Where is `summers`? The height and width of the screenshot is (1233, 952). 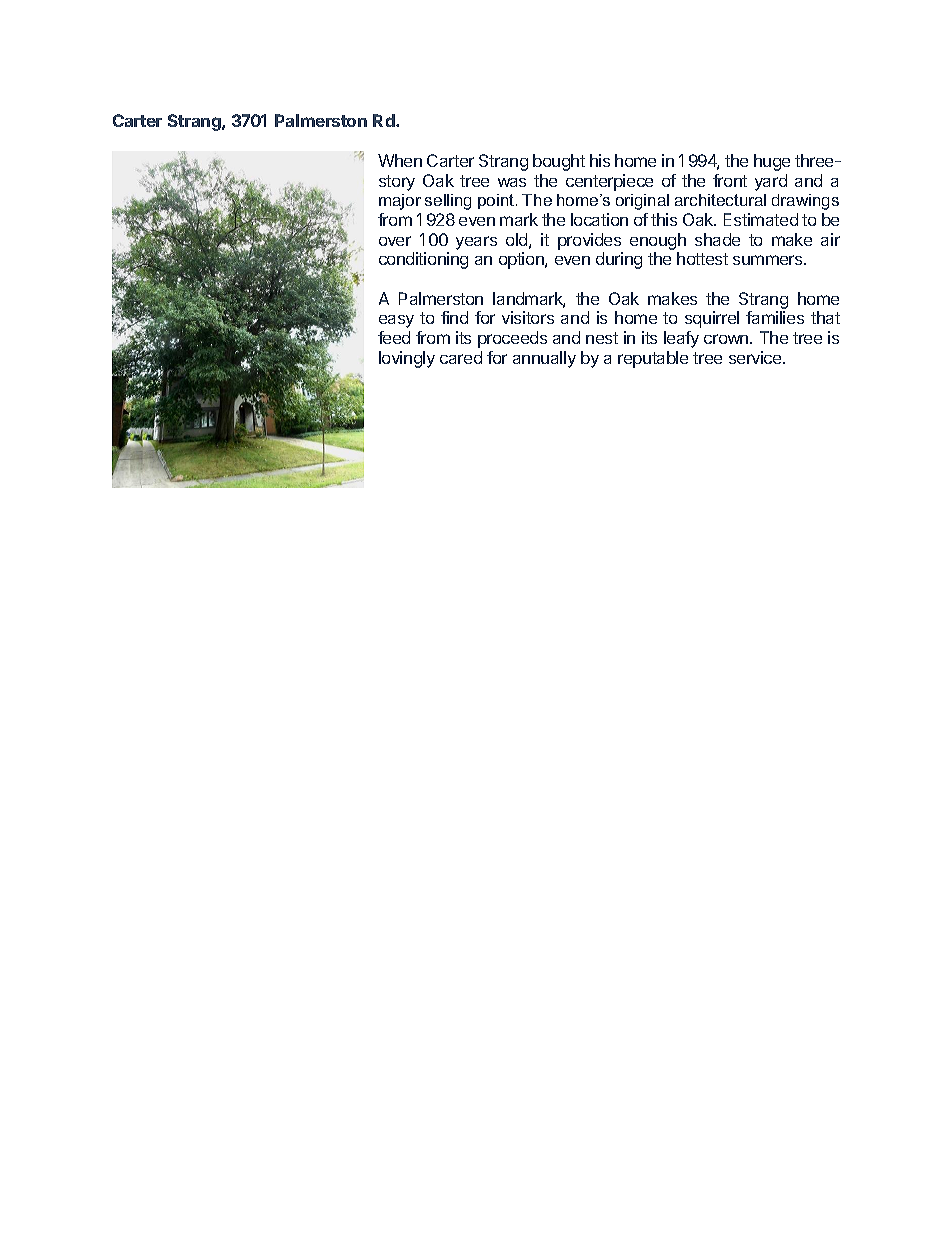
summers is located at coordinates (769, 260).
